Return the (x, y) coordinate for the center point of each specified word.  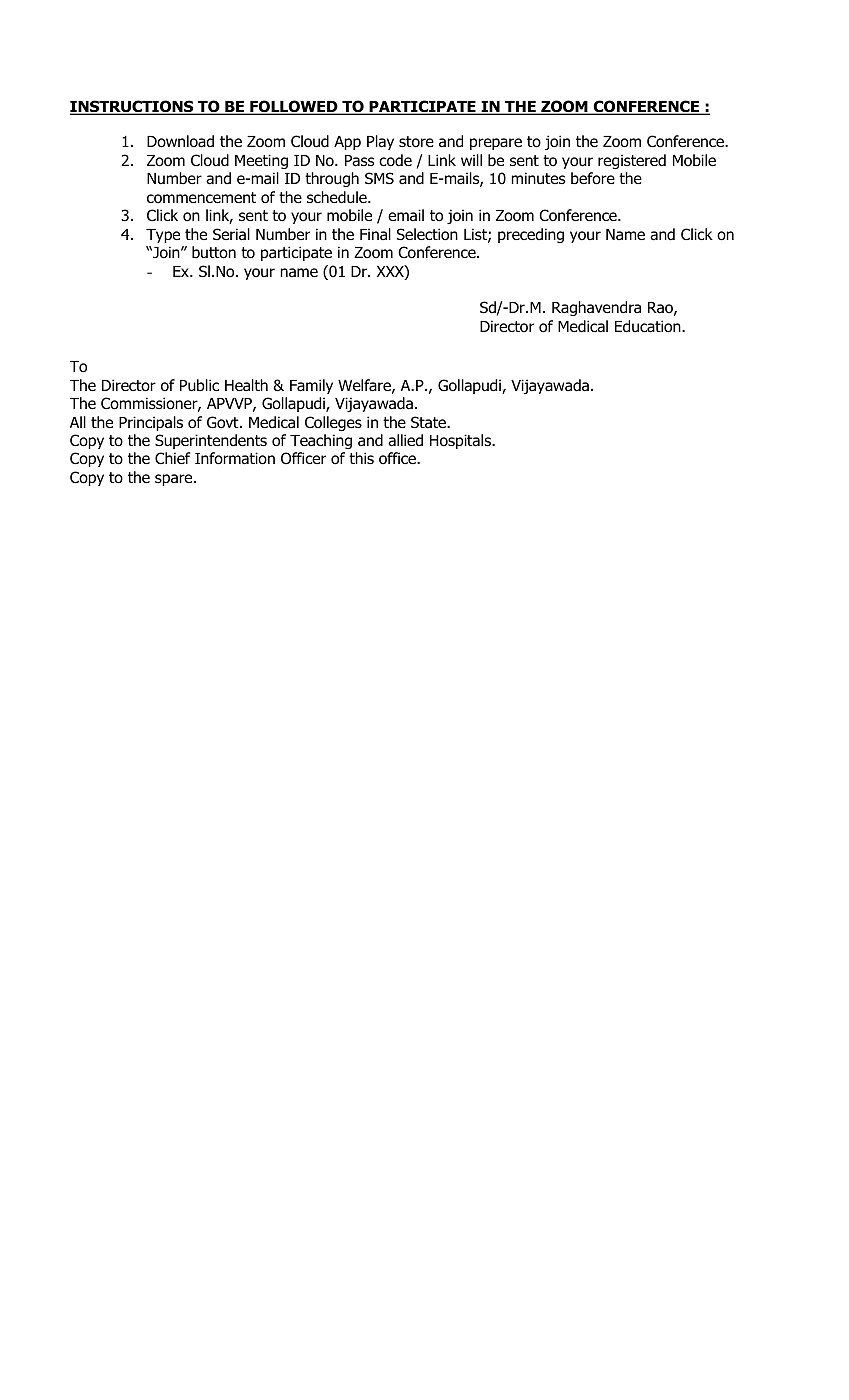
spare (175, 480)
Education (649, 326)
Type (163, 236)
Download (180, 141)
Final (375, 234)
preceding (531, 235)
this (361, 458)
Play (380, 142)
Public (199, 385)
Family (311, 386)
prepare (496, 144)
